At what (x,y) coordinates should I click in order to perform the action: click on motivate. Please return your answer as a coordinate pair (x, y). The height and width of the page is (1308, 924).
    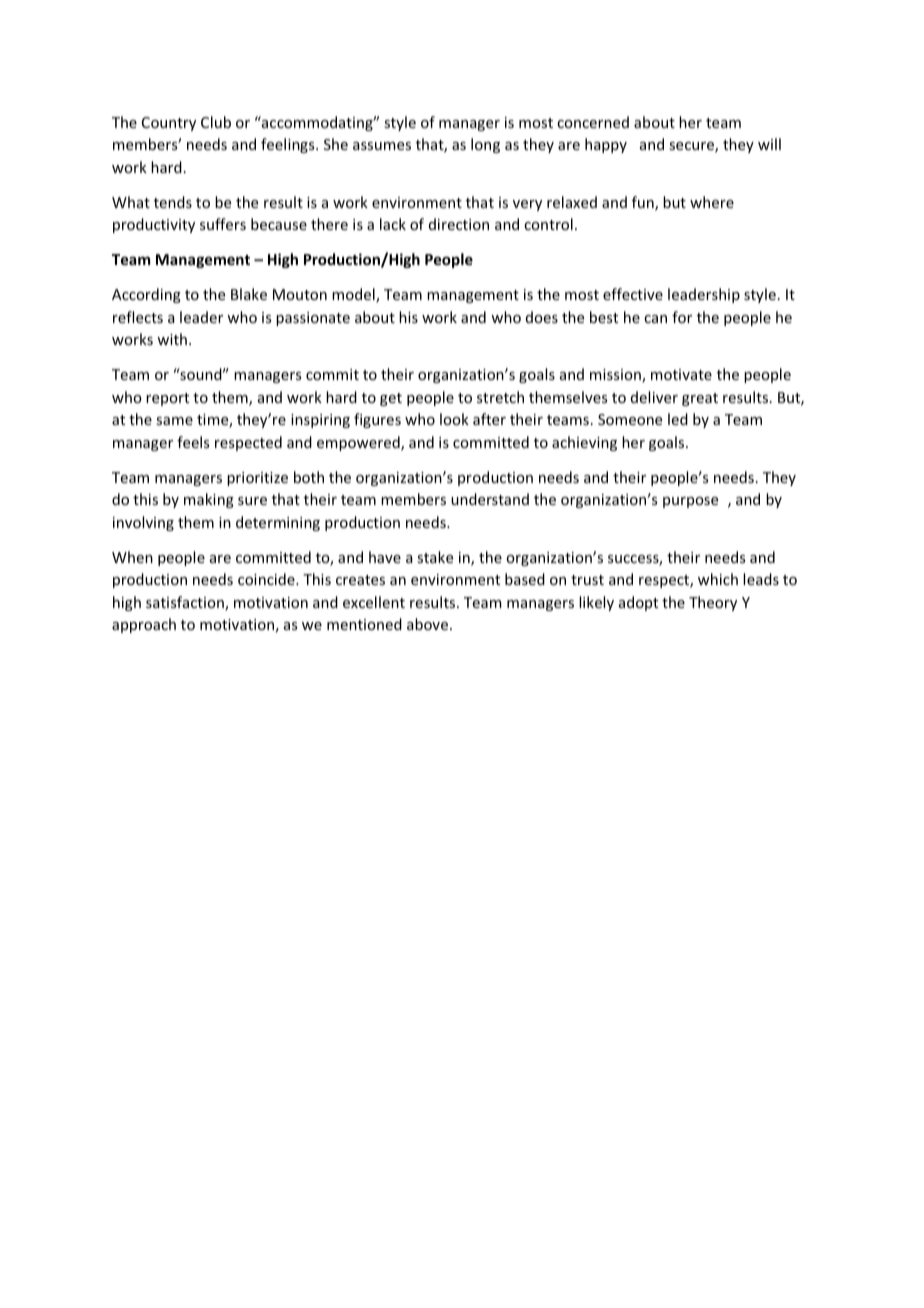
    Looking at the image, I should click on (681, 374).
